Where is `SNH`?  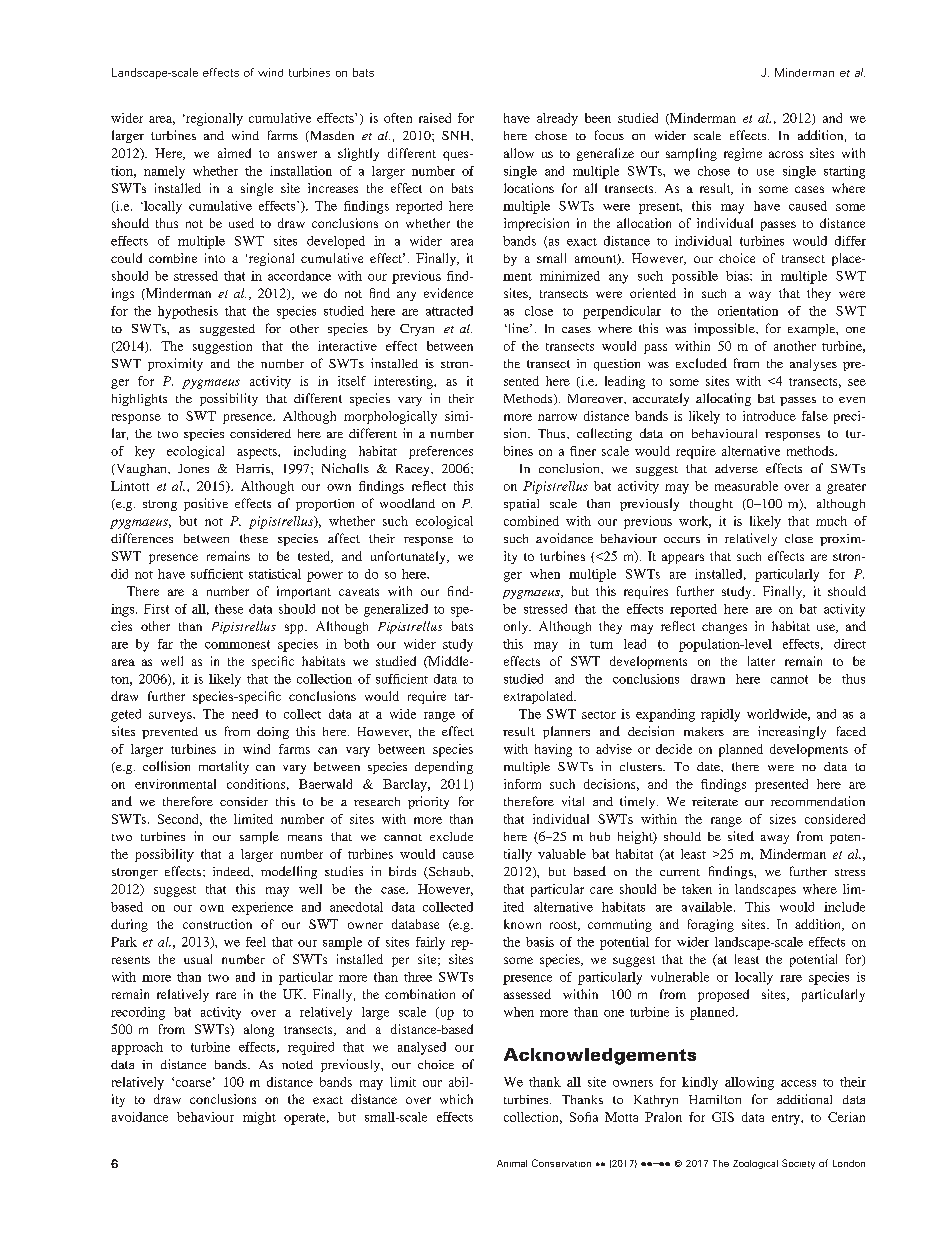 SNH is located at coordinates (457, 135).
